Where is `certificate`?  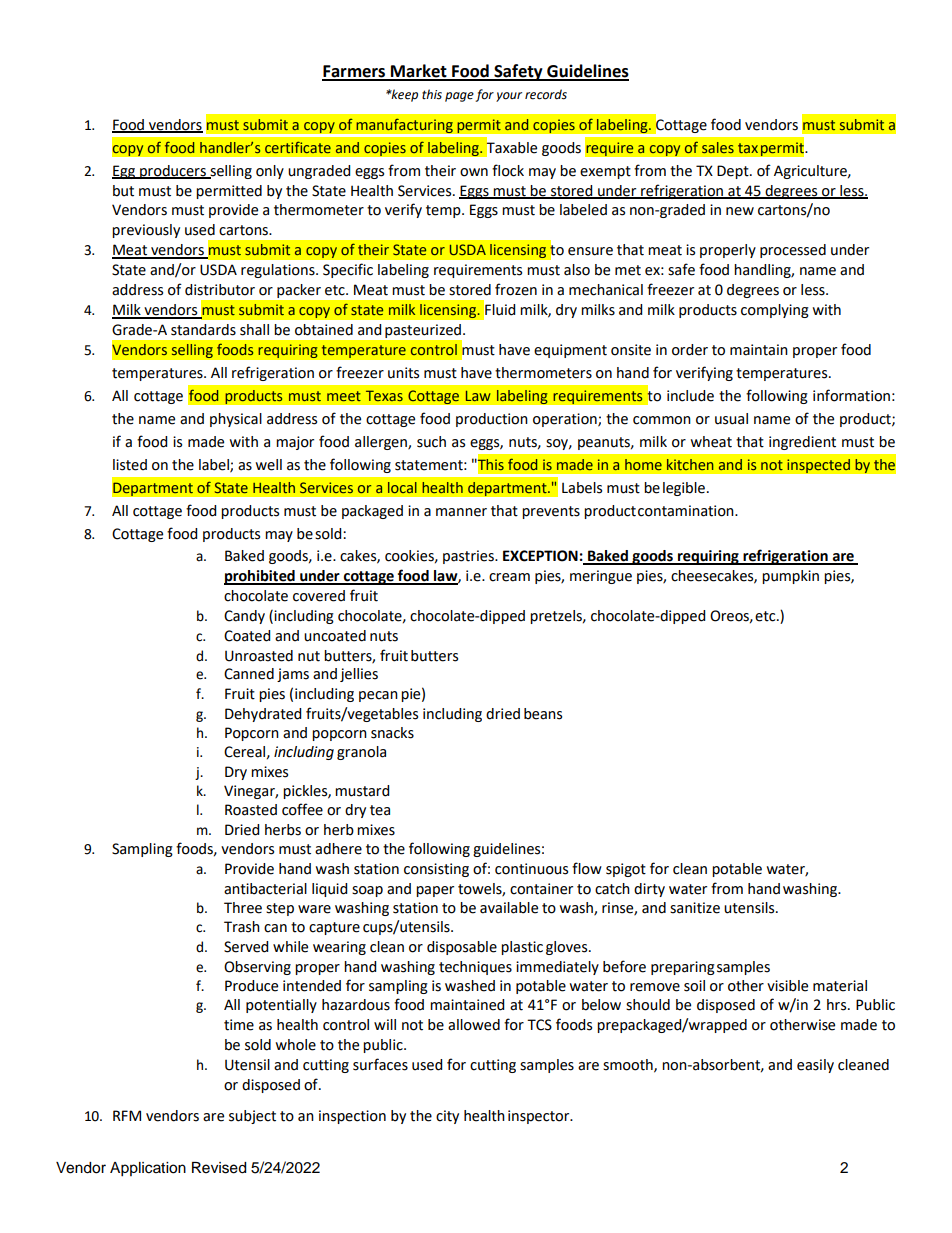 certificate is located at coordinates (298, 147).
